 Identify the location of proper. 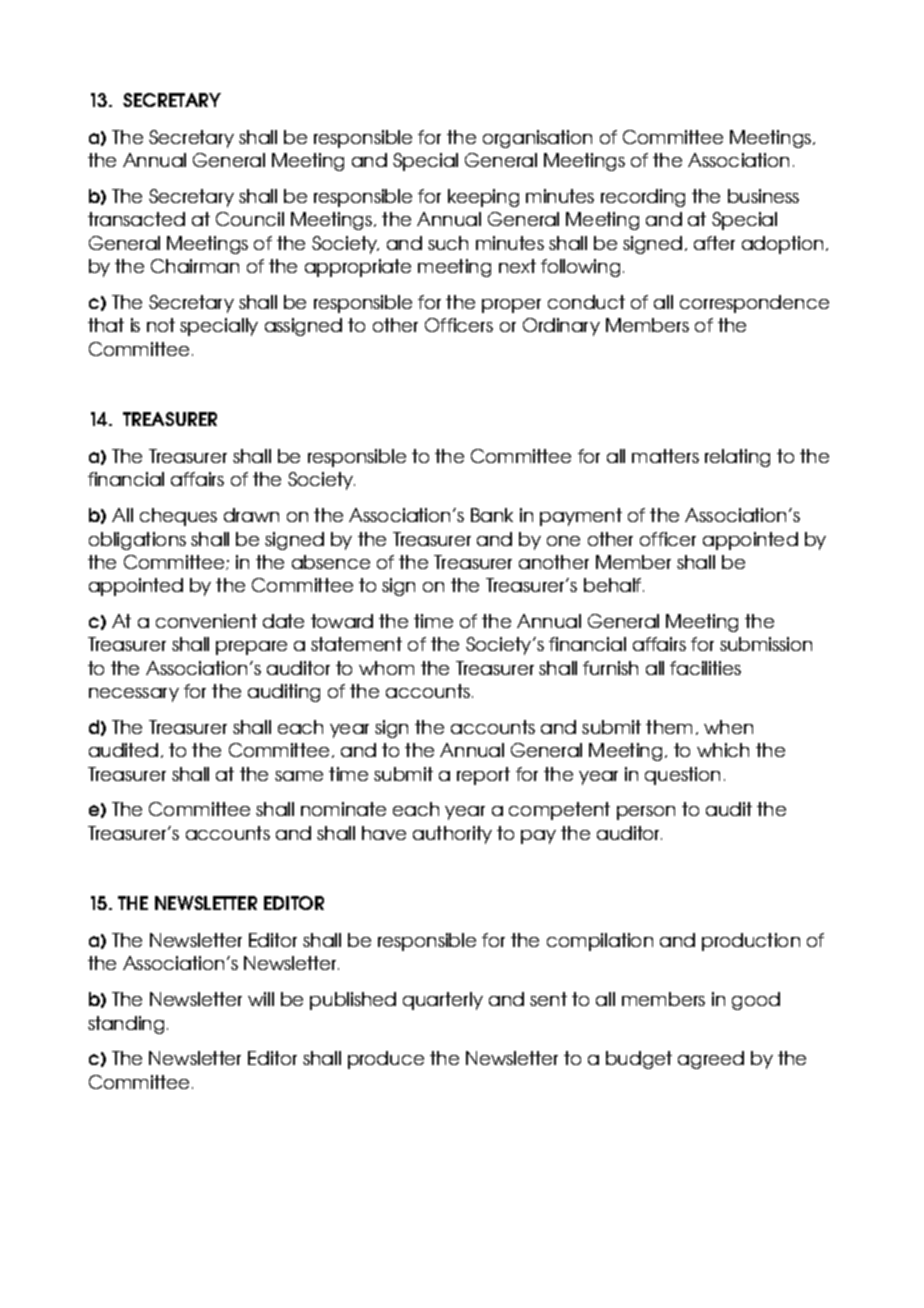
(511, 306).
